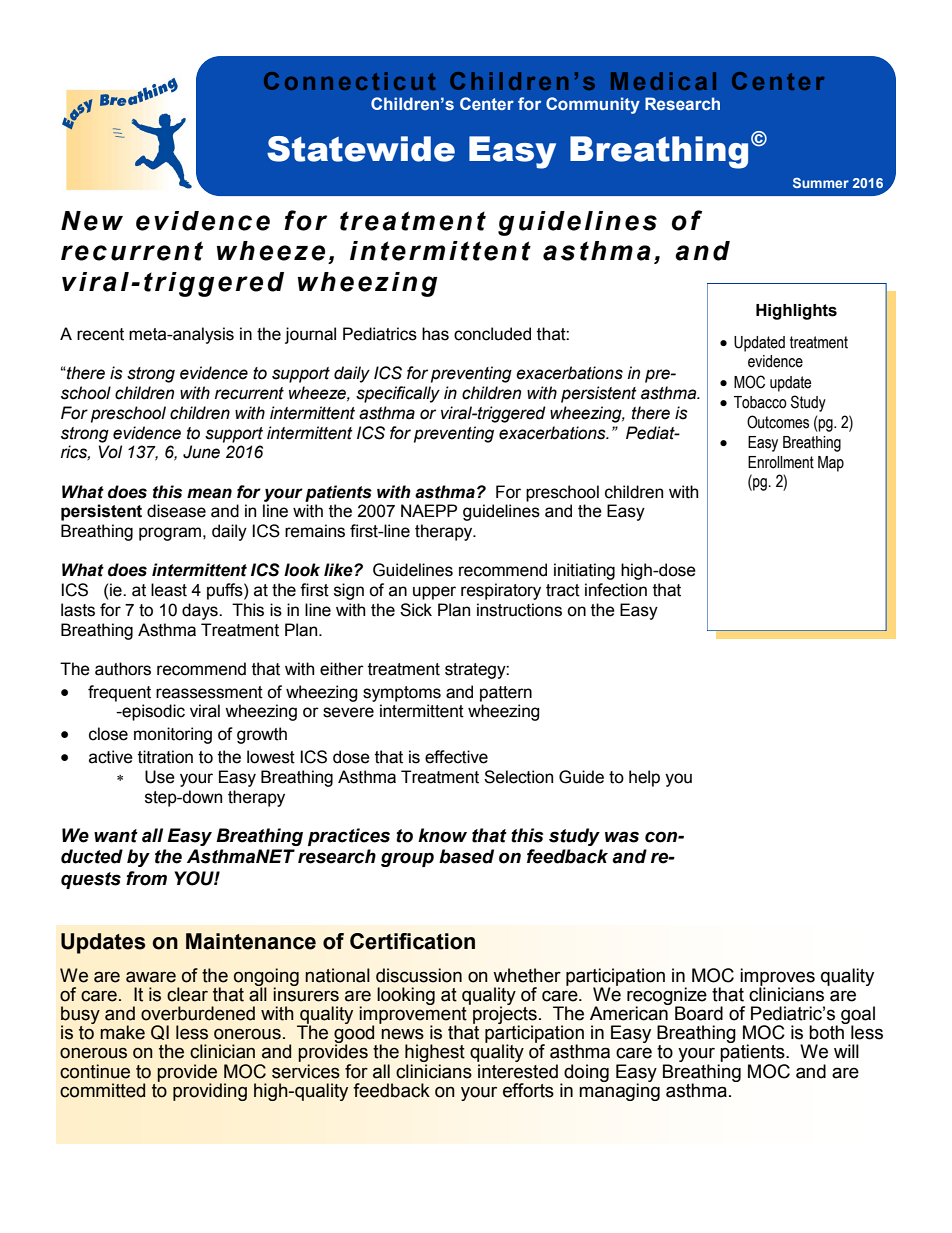 This document has height=1233, width=952. What do you see at coordinates (456, 757) in the document?
I see `effective` at bounding box center [456, 757].
